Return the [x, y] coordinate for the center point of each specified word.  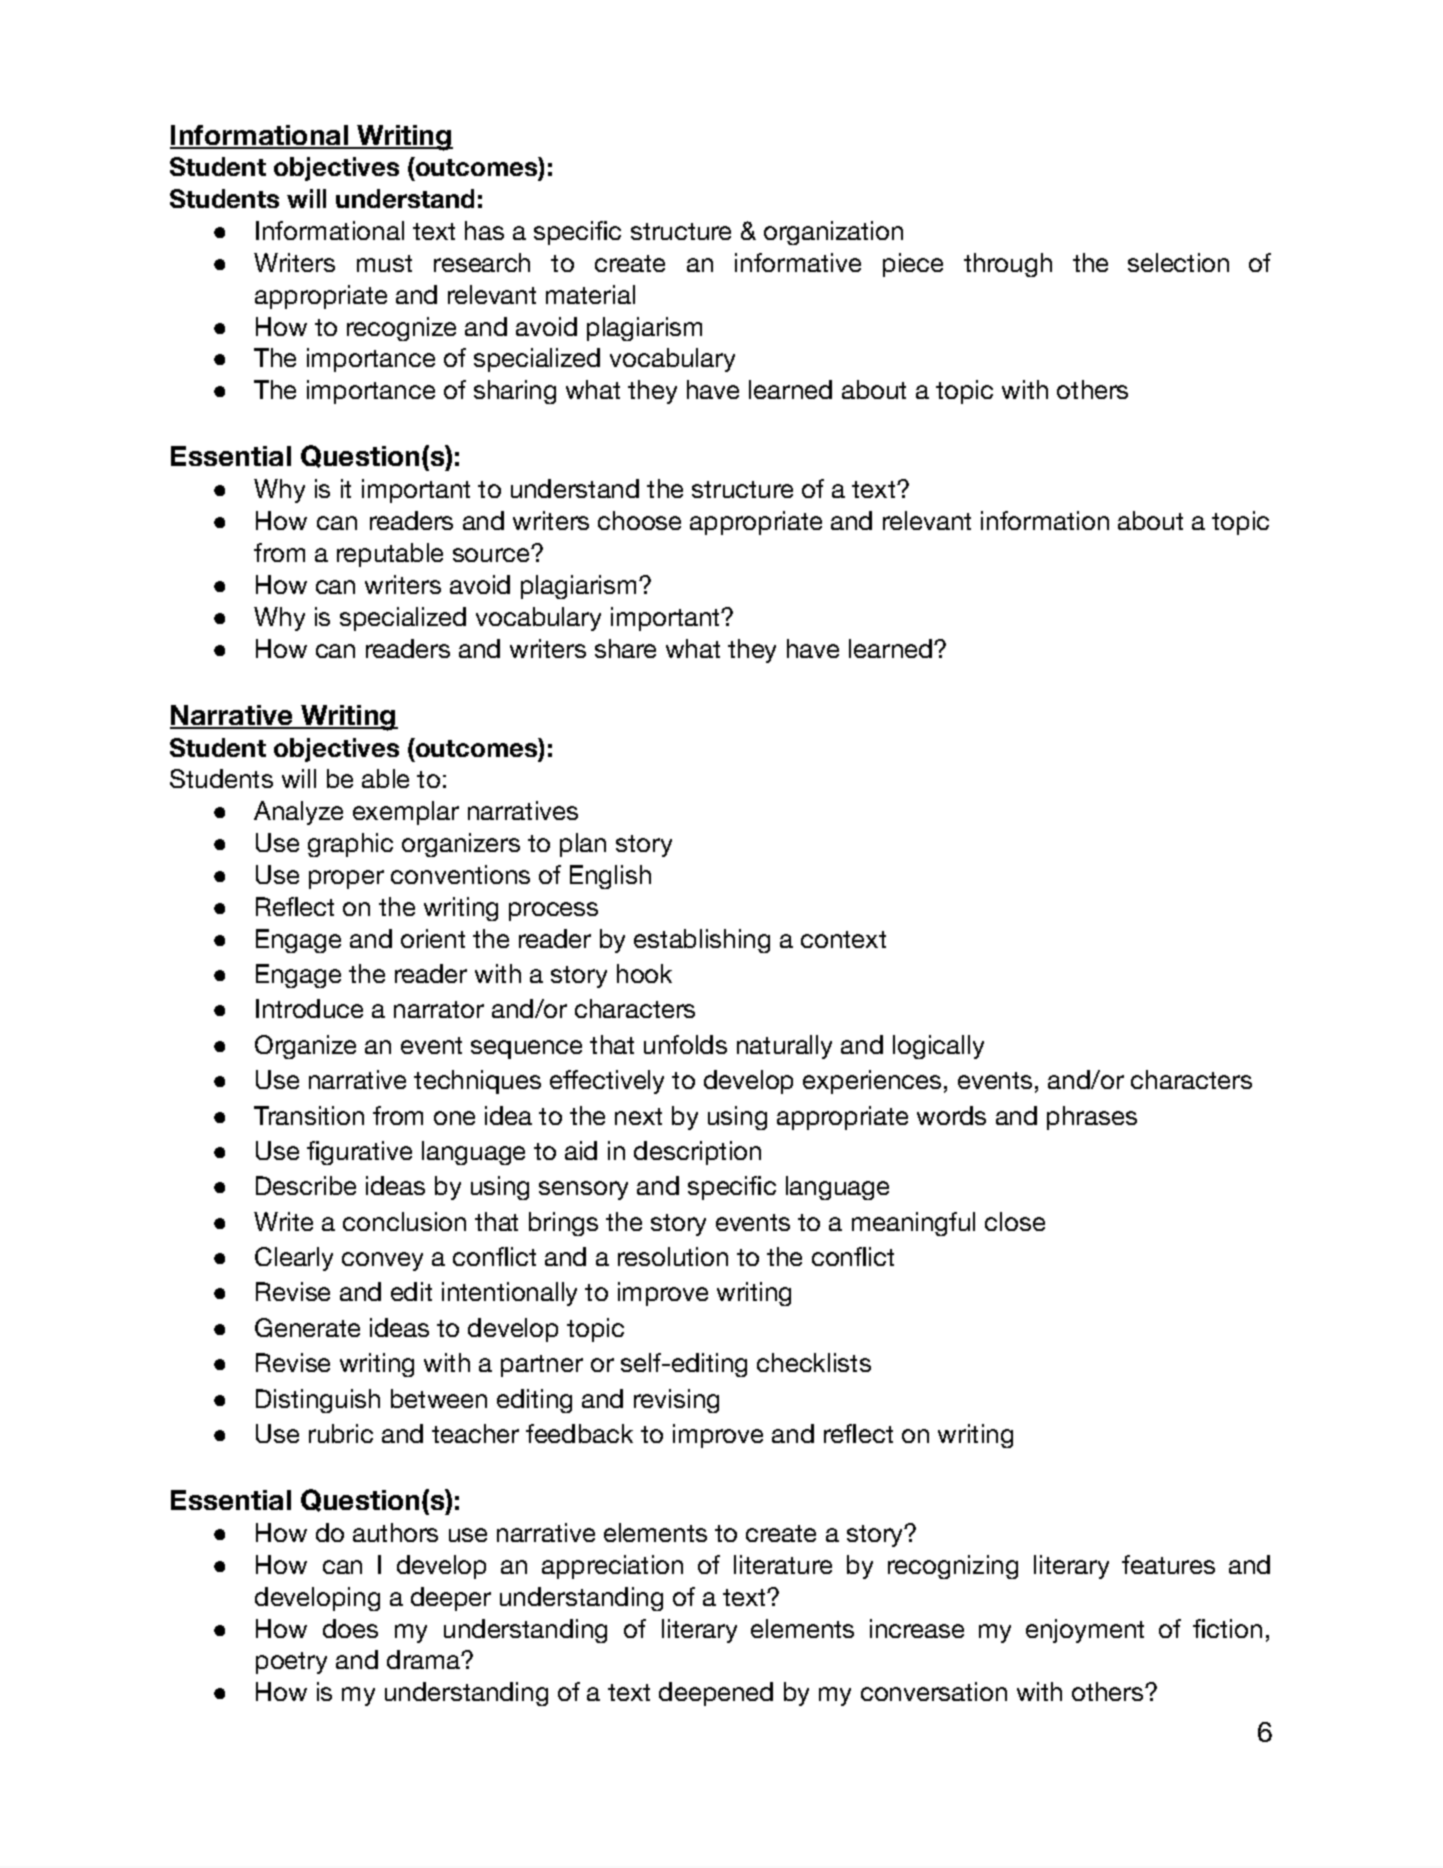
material [590, 294]
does [350, 1628]
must [384, 263]
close [1015, 1221]
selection [1178, 262]
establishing [702, 941]
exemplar [406, 813]
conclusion [404, 1221]
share [625, 648]
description [697, 1153]
